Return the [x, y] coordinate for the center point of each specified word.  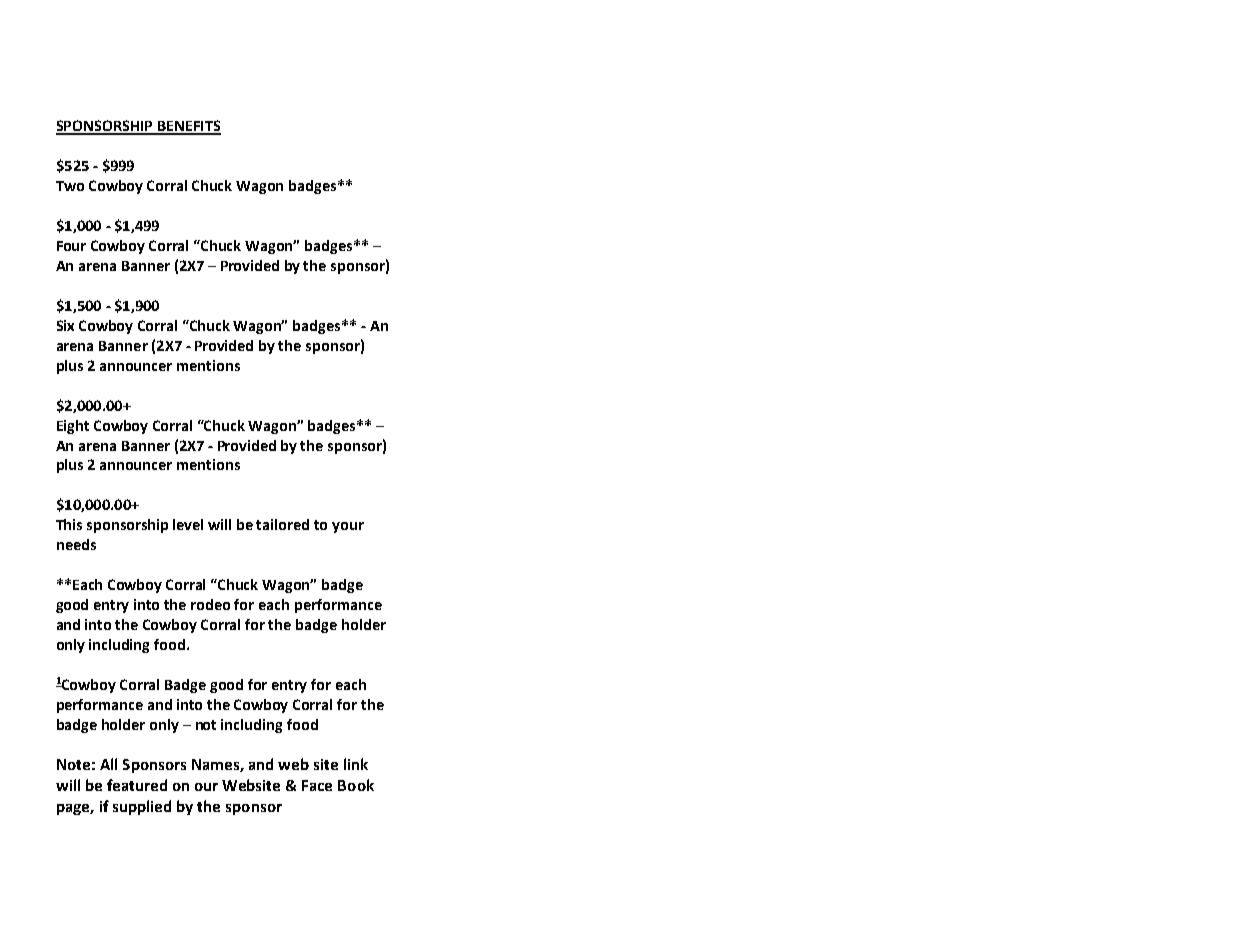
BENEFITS [188, 127]
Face [317, 785]
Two [70, 186]
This [69, 524]
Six [65, 325]
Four [71, 246]
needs [76, 544]
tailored [282, 524]
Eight [73, 427]
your [348, 527]
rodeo [210, 604]
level [188, 524]
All [108, 764]
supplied [142, 807]
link [356, 764]
